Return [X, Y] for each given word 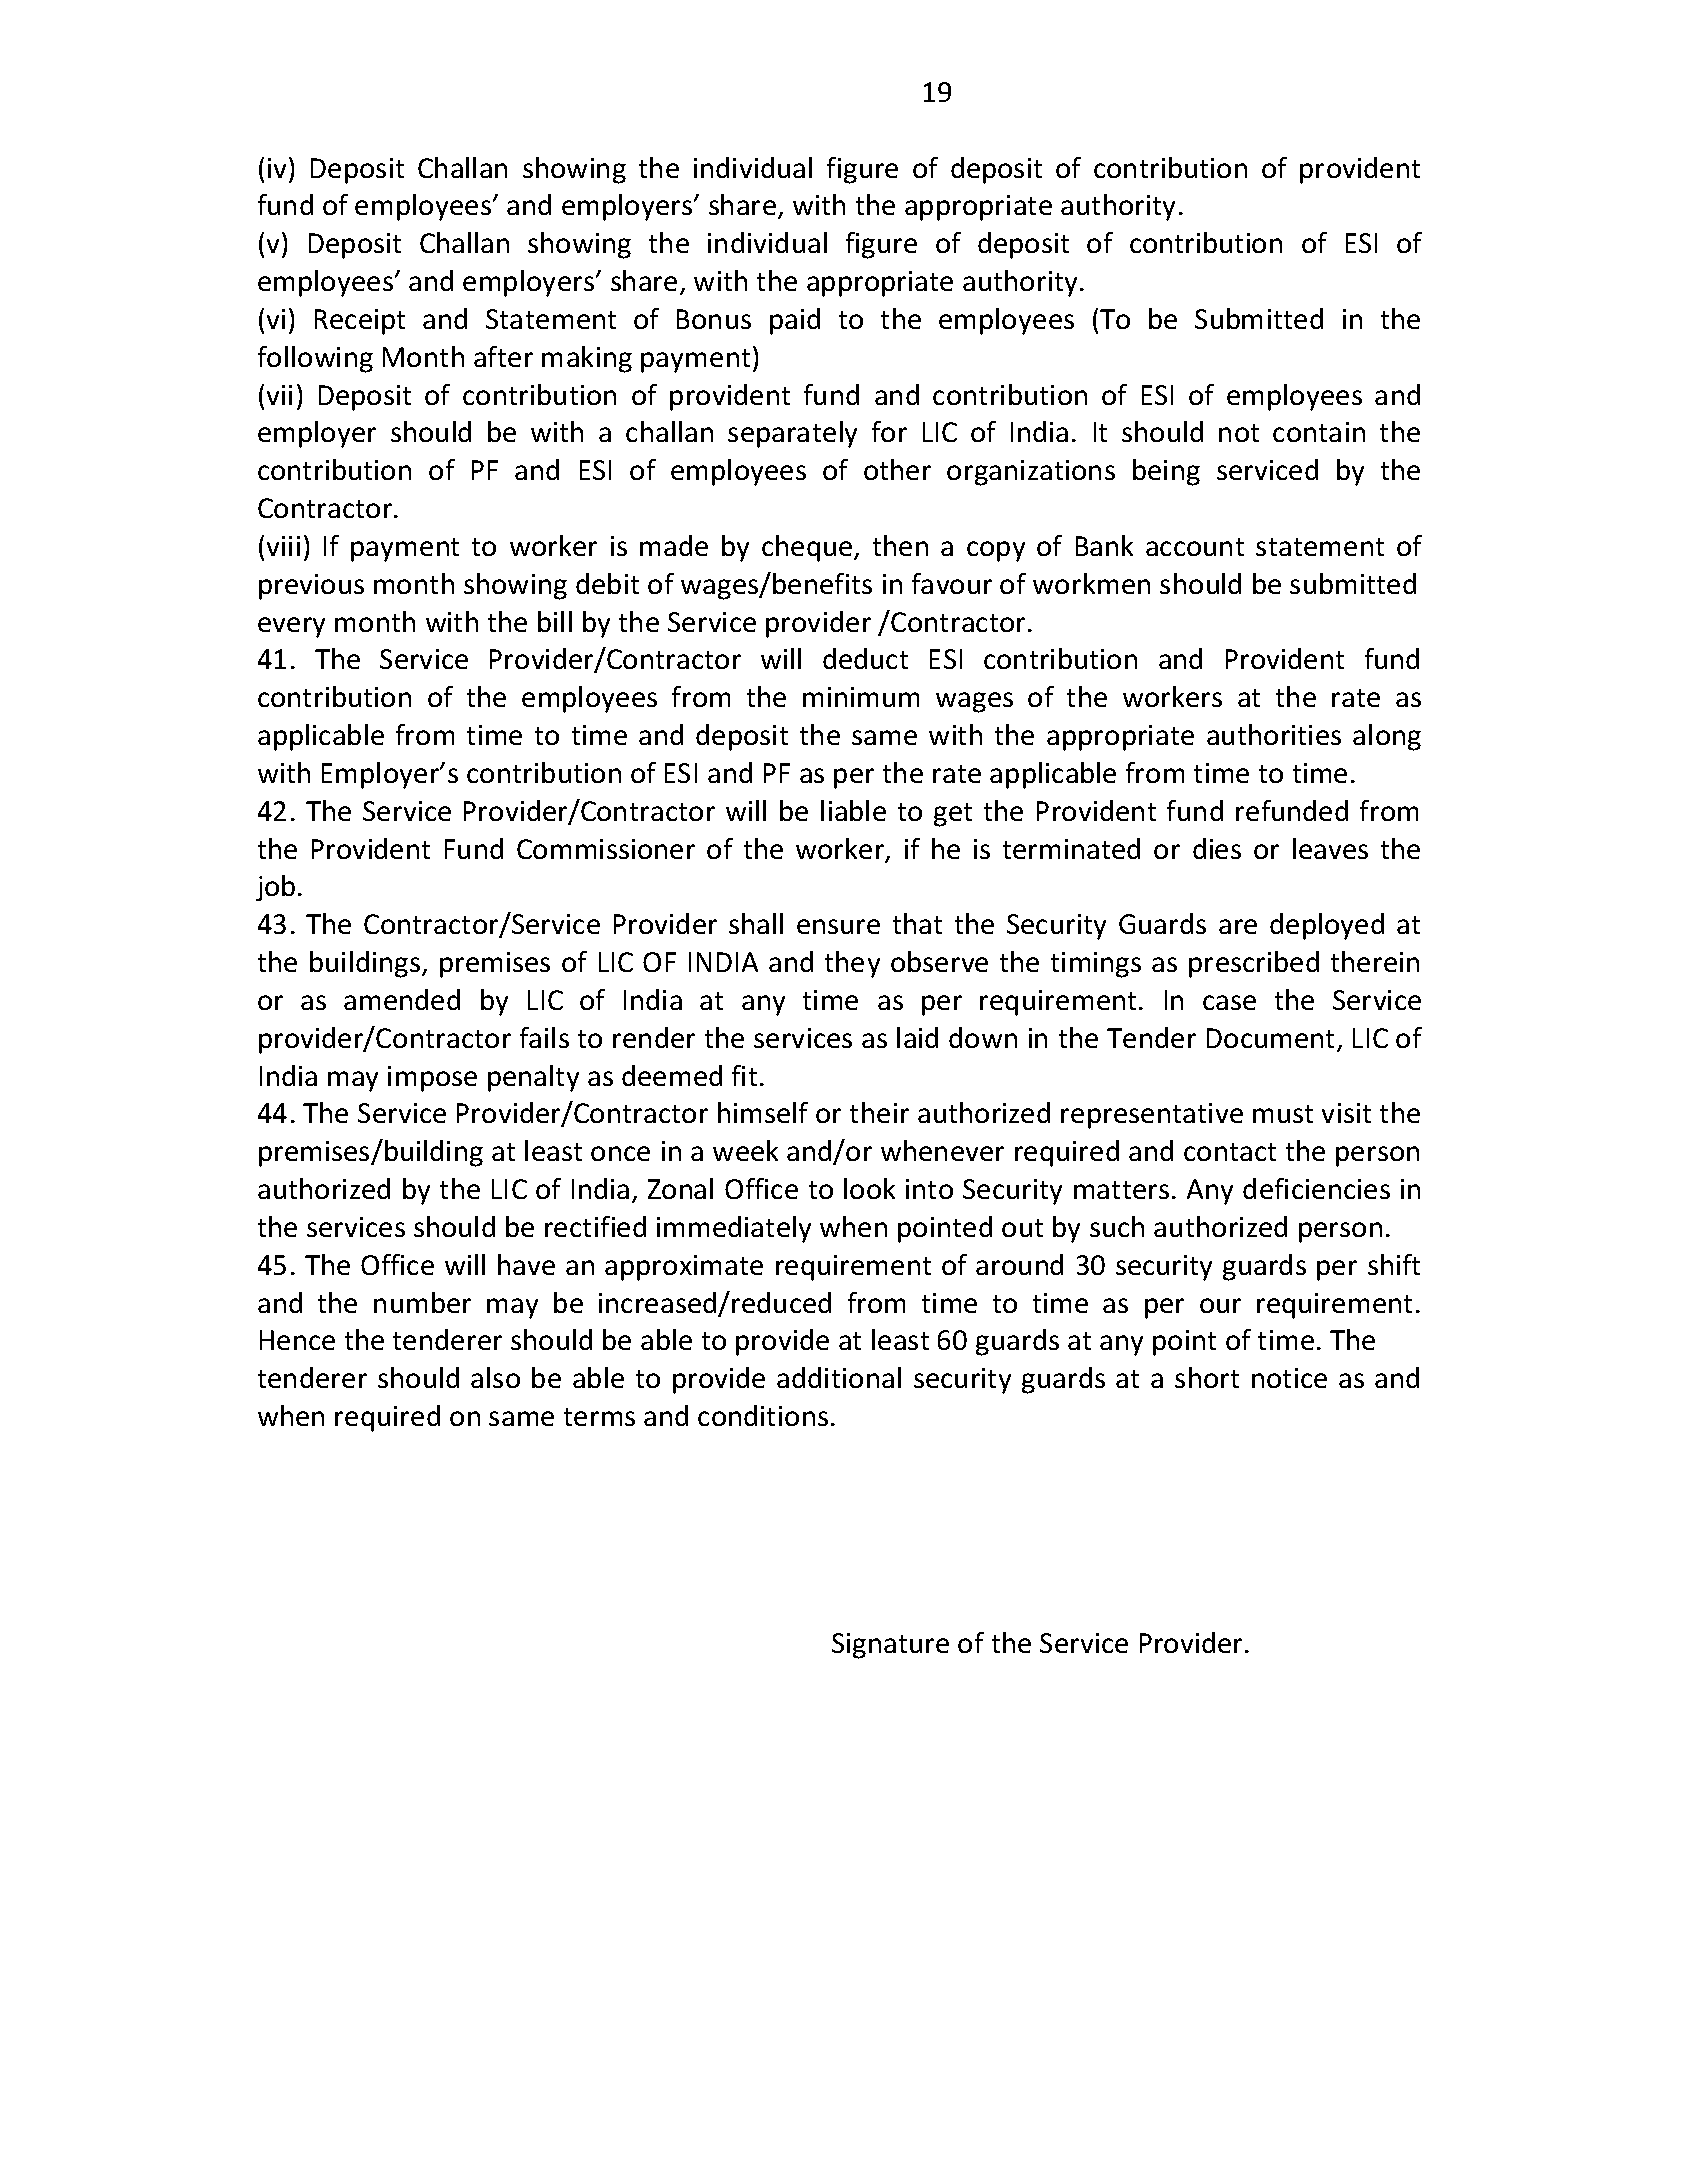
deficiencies [1316, 1188]
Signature [890, 1646]
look [869, 1188]
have [526, 1264]
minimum [861, 697]
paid [795, 321]
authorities [1274, 734]
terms [599, 1417]
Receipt [360, 322]
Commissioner [606, 849]
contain [1319, 432]
